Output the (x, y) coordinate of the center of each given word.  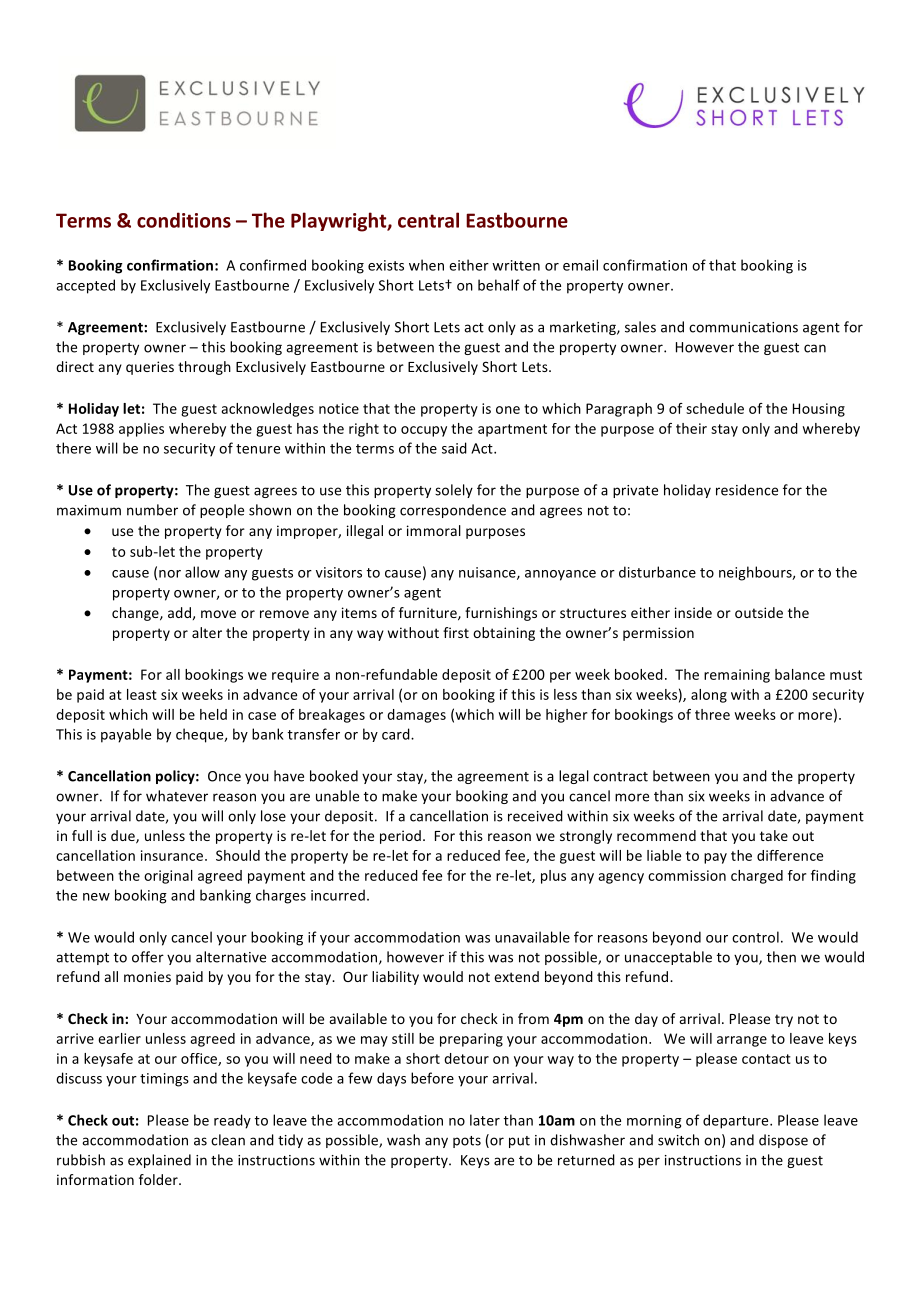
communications (743, 327)
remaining (737, 676)
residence (747, 490)
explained (159, 1161)
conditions (184, 220)
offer (148, 957)
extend (516, 976)
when (426, 265)
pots (467, 1142)
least (142, 694)
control (755, 937)
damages (416, 716)
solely (454, 491)
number (152, 510)
